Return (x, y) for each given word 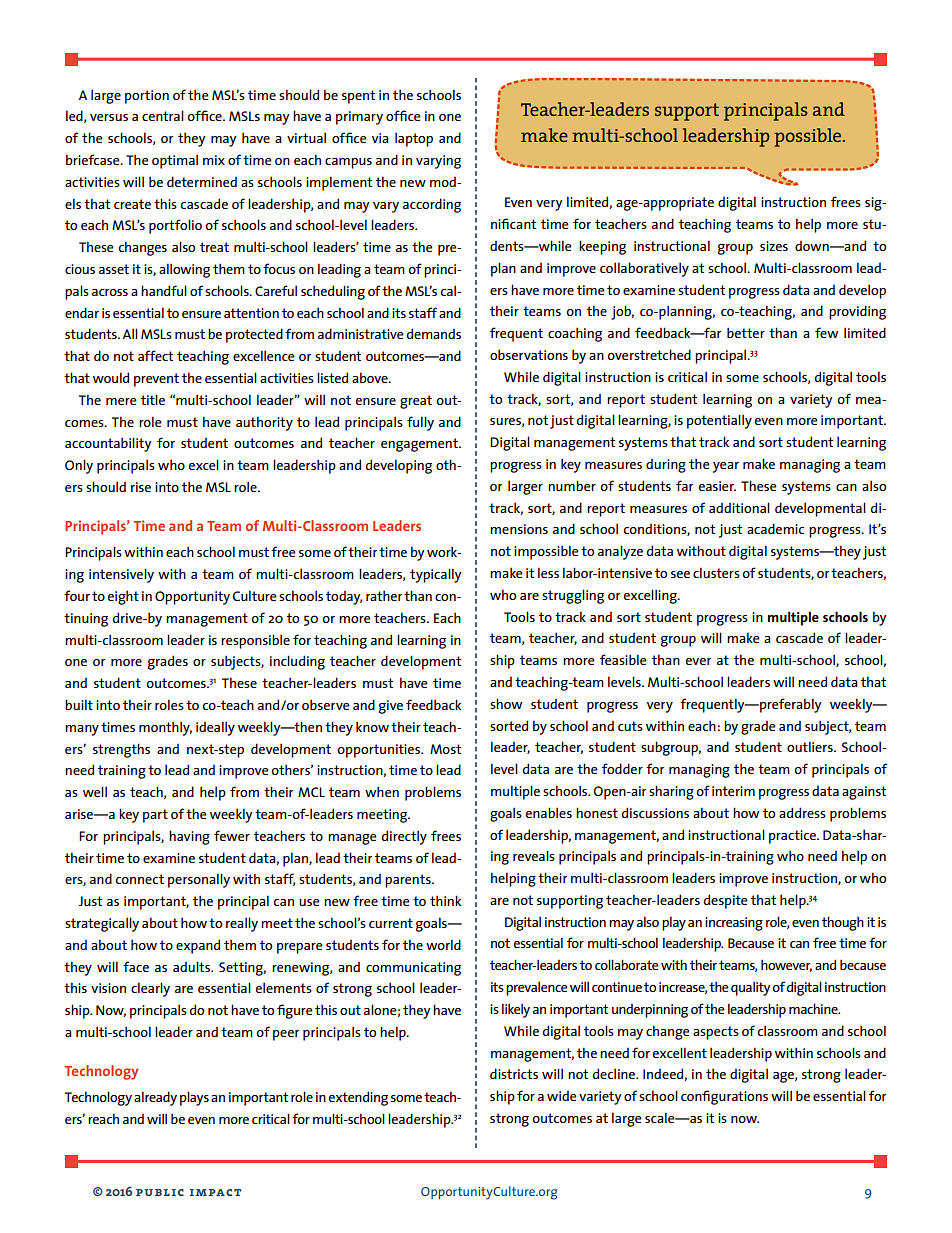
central (163, 115)
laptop (414, 139)
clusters (716, 572)
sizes (774, 246)
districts (514, 1073)
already (155, 1098)
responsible (255, 641)
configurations (724, 1097)
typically (436, 575)
